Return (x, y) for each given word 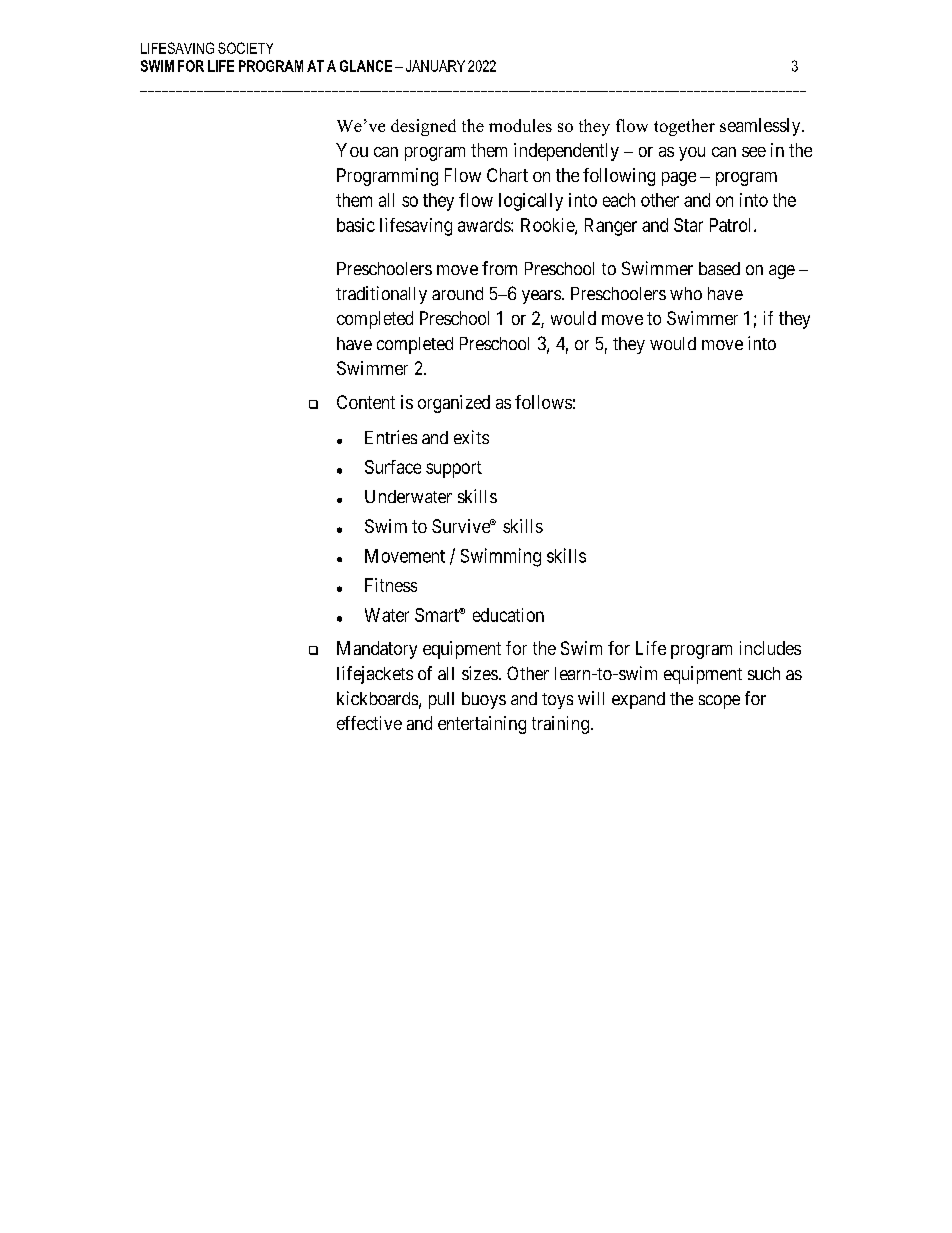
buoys (484, 700)
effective (369, 723)
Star (688, 225)
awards (485, 225)
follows (543, 402)
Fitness (391, 585)
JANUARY (435, 66)
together (684, 127)
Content (366, 402)
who (686, 293)
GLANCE (366, 66)
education (508, 615)
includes (770, 648)
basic (356, 225)
